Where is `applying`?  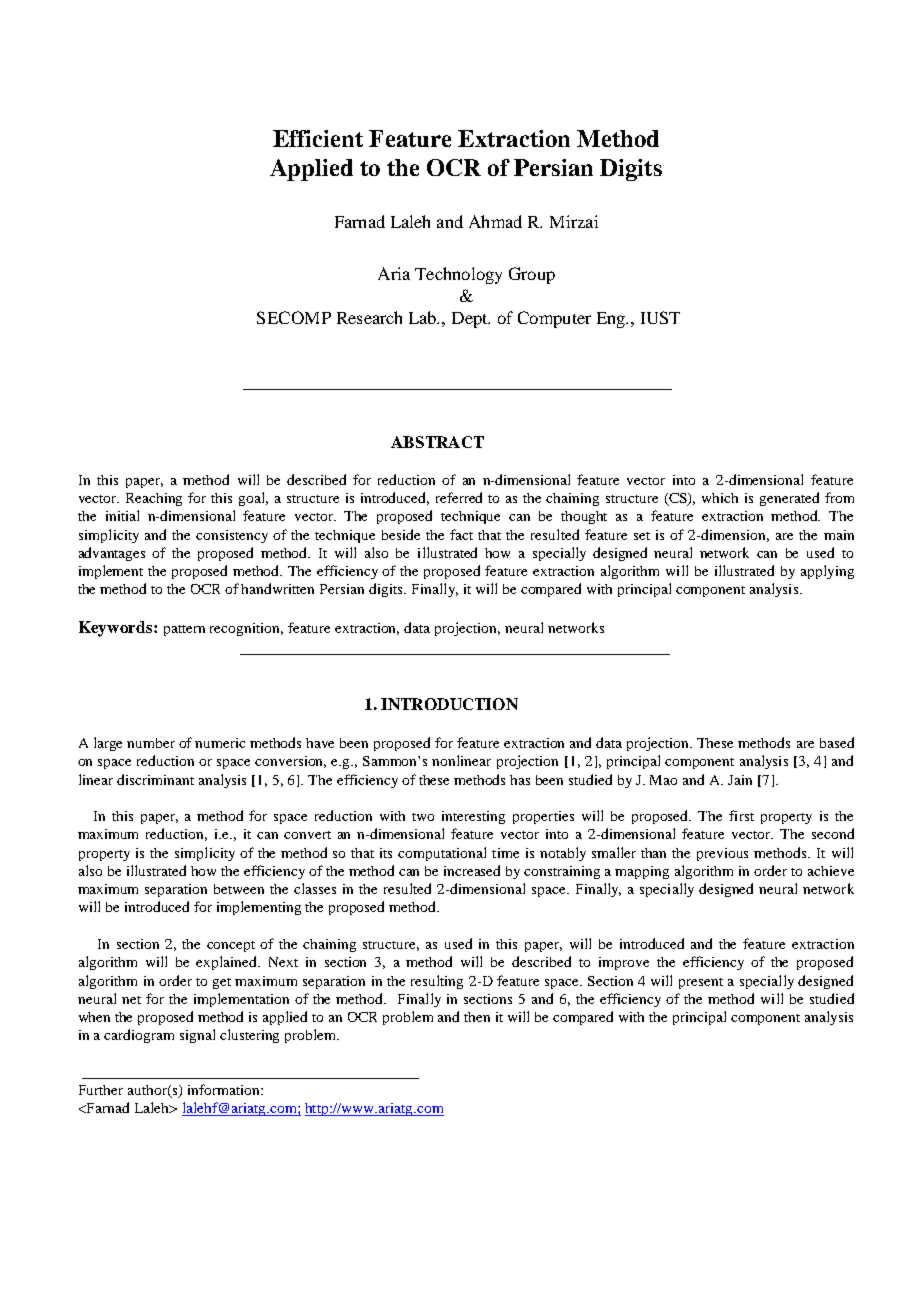
applying is located at coordinates (827, 572).
